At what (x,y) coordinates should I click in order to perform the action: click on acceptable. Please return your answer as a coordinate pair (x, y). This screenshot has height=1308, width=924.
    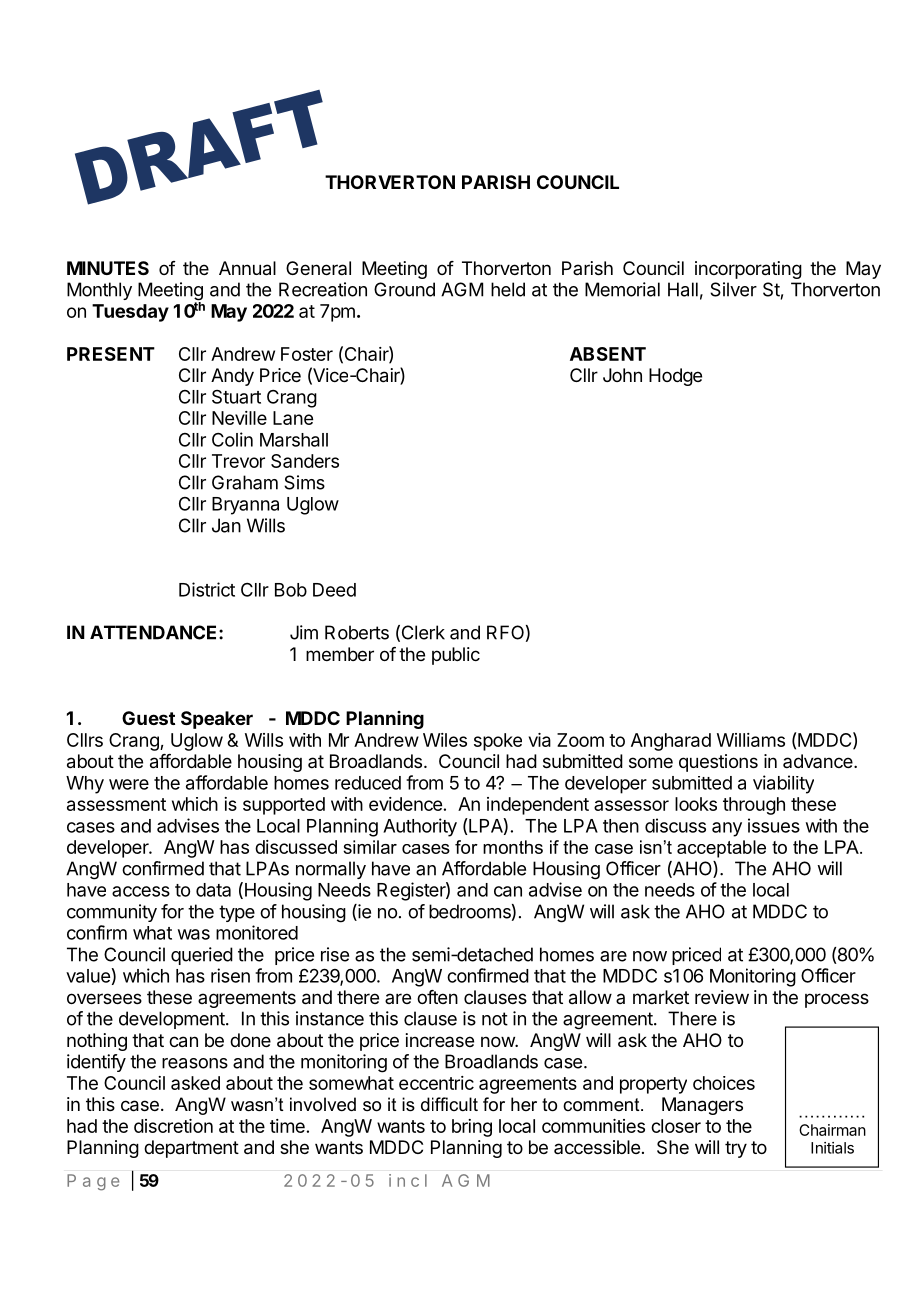
    Looking at the image, I should click on (721, 849).
